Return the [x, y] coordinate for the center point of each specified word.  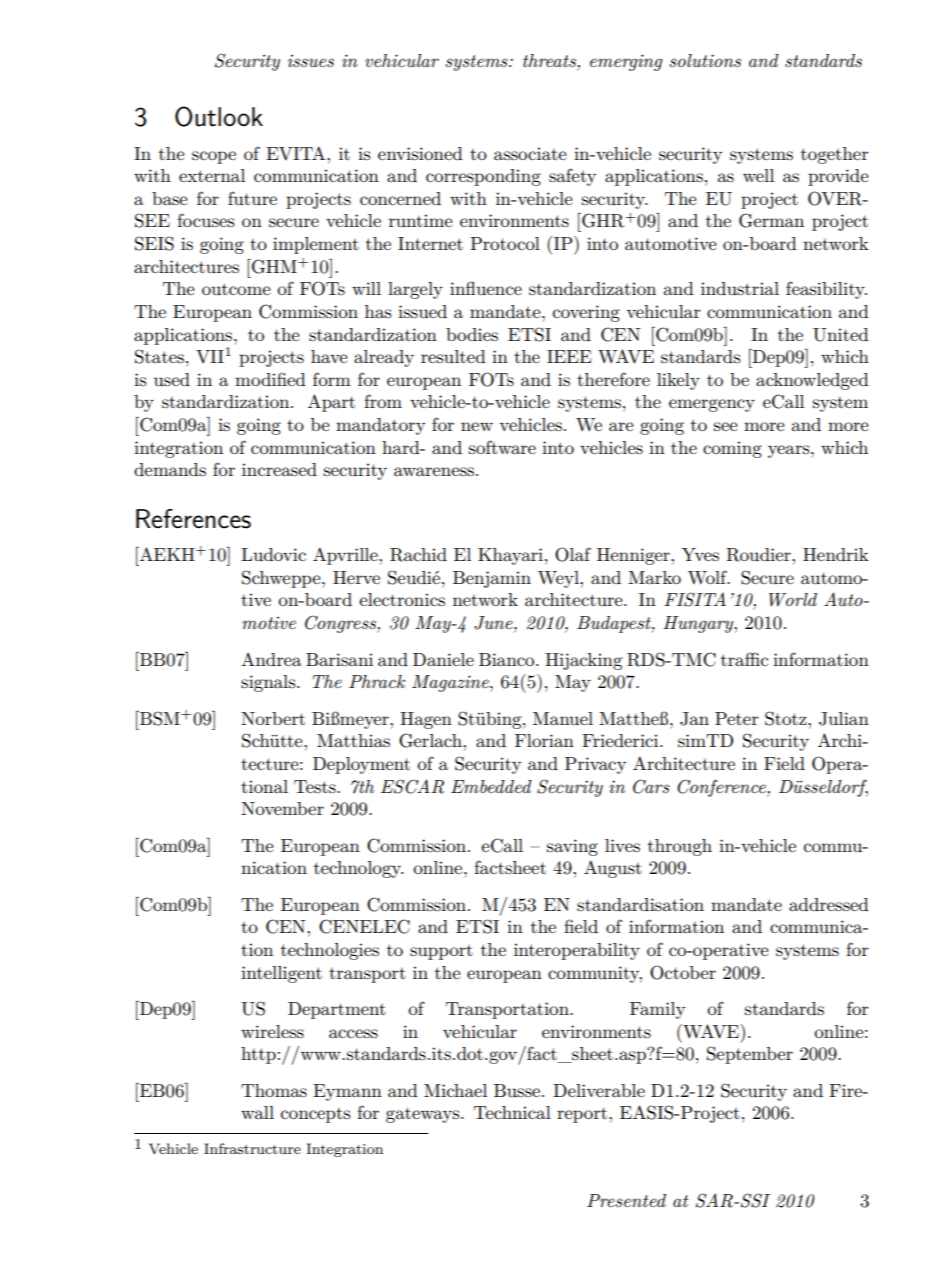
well [758, 175]
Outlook [219, 116]
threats [550, 60]
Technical [512, 1112]
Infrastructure [252, 1148]
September [750, 1055]
